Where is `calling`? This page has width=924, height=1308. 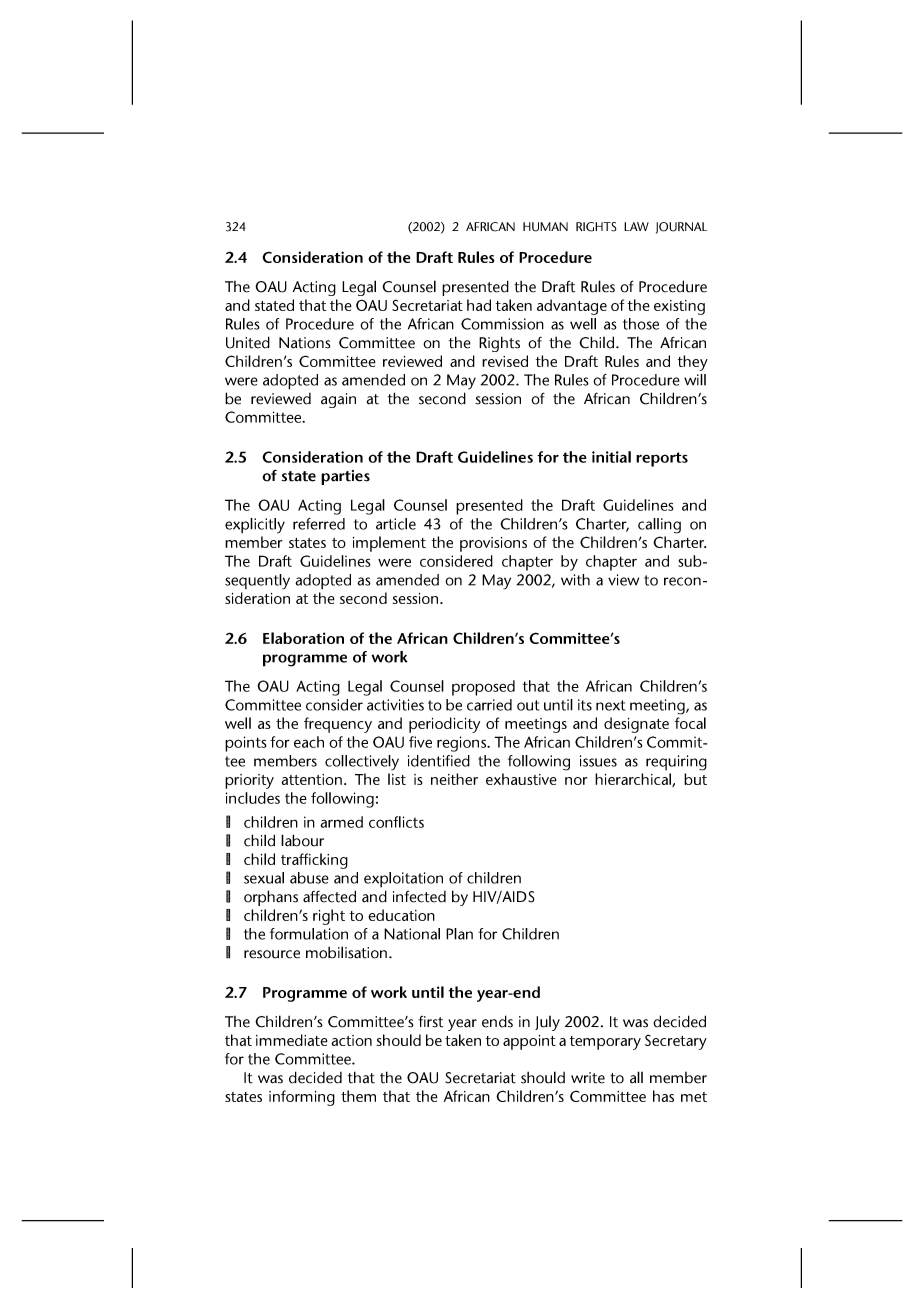
calling is located at coordinates (659, 526).
